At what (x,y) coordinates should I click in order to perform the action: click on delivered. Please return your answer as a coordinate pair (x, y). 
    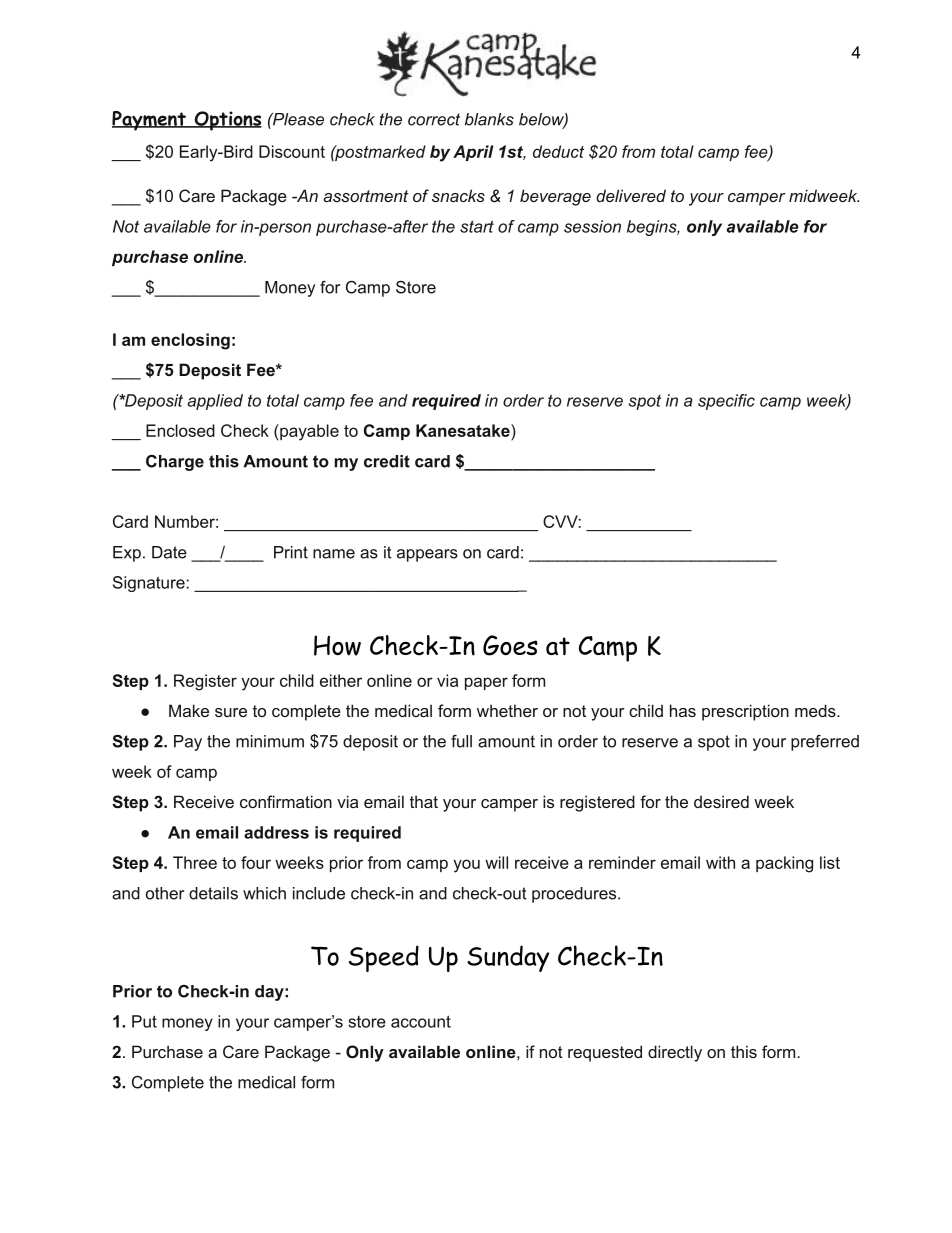
    Looking at the image, I should click on (631, 195).
